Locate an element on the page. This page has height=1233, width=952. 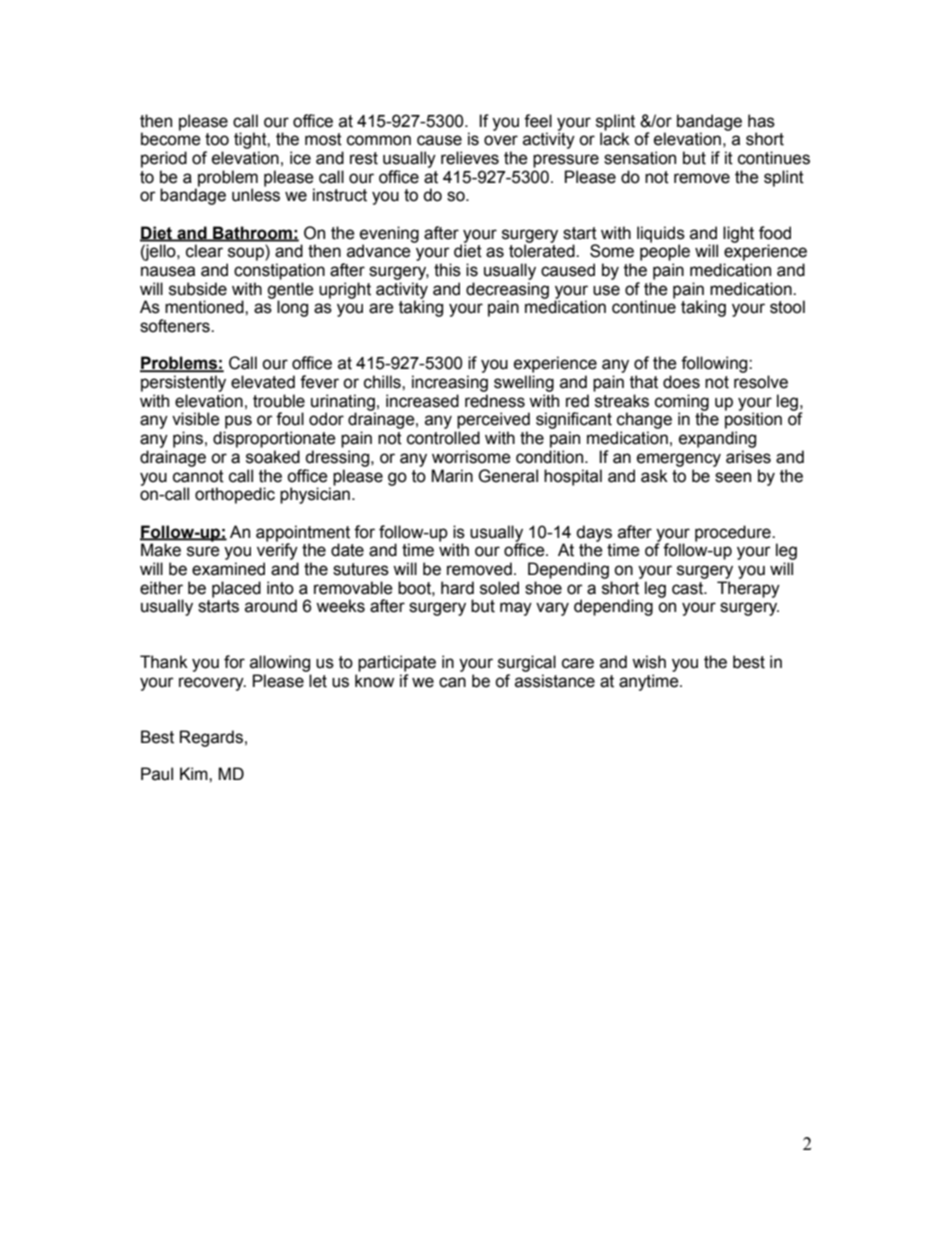
subside is located at coordinates (198, 289).
